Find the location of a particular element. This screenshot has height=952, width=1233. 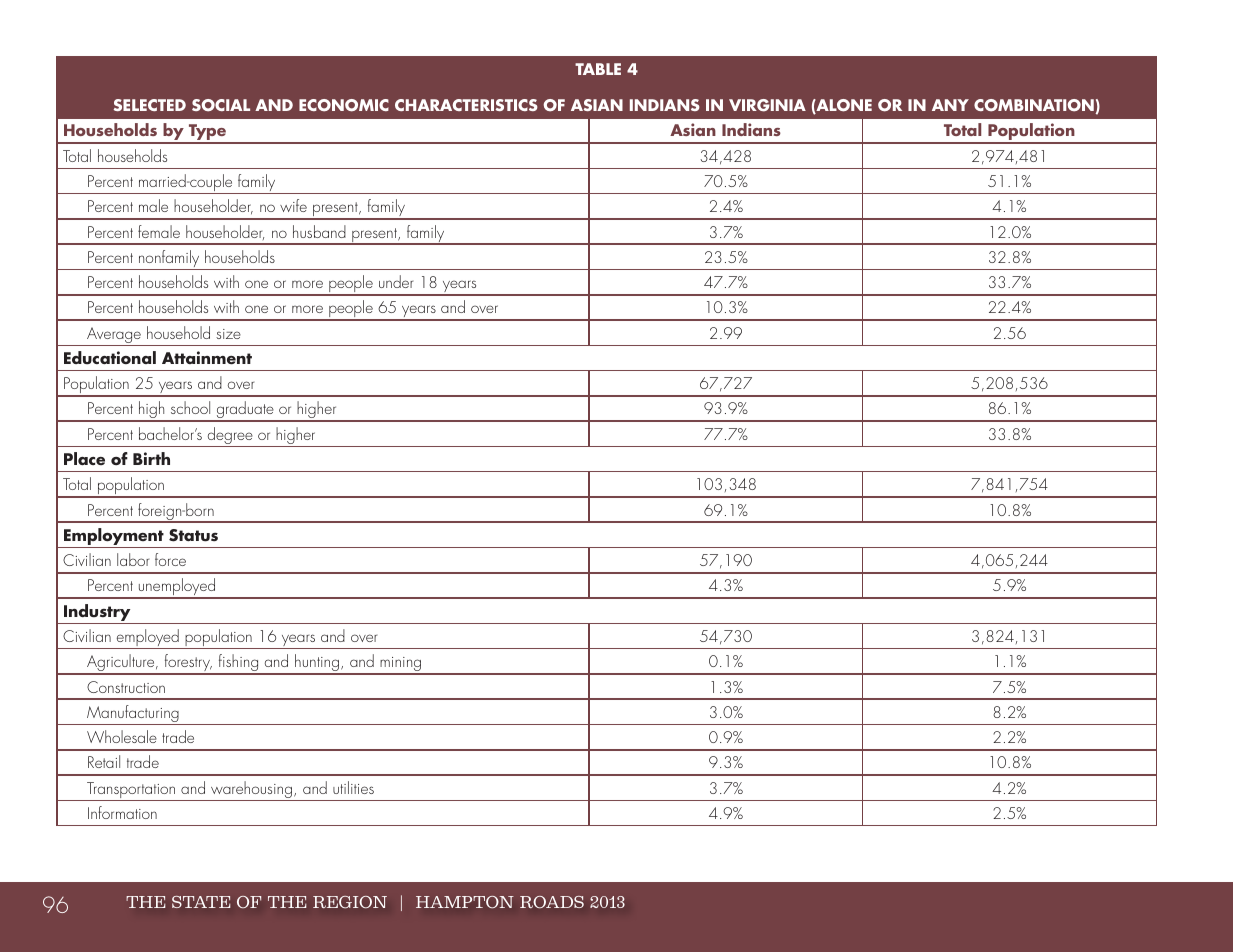

degree is located at coordinates (230, 437).
